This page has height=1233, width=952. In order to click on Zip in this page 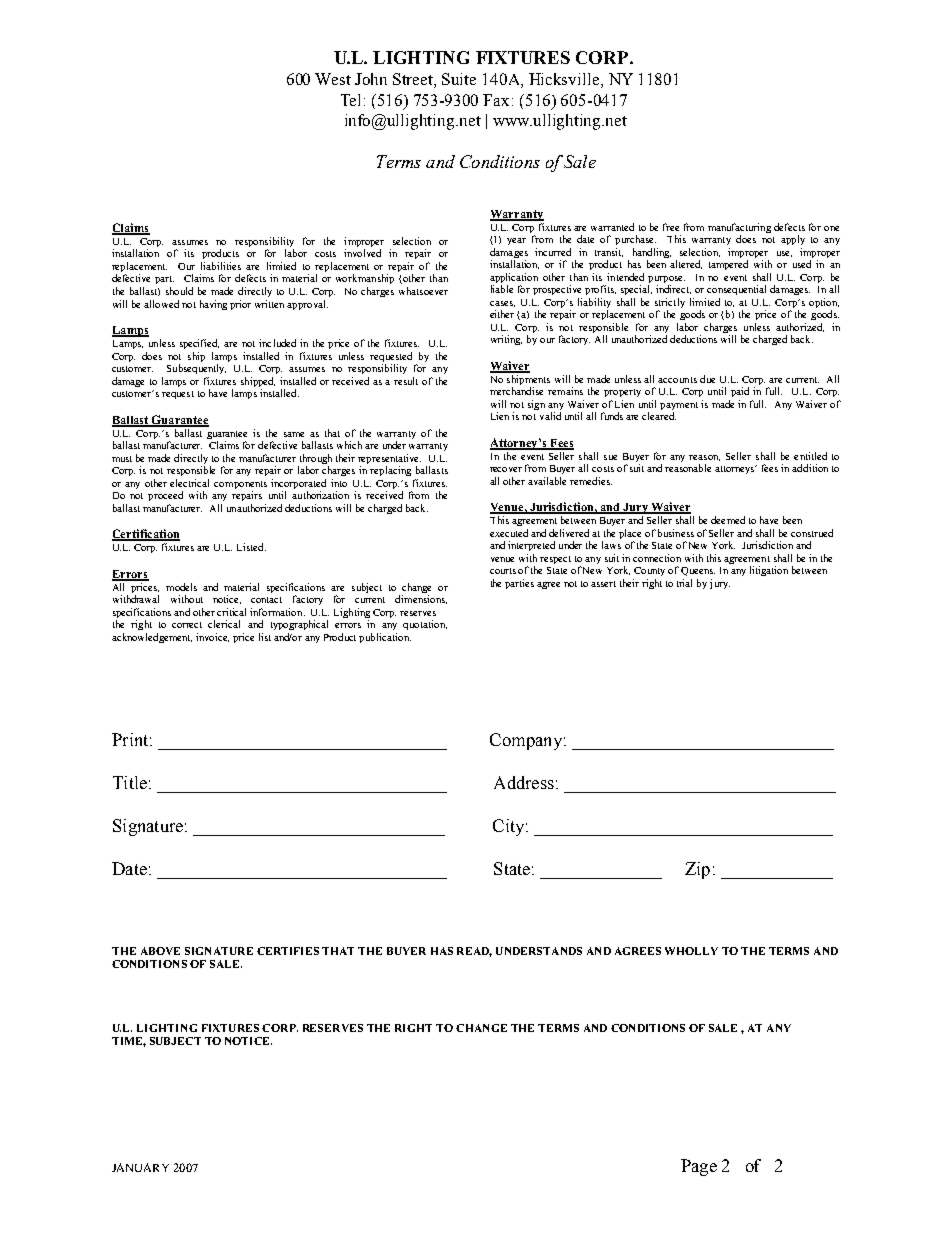, I will do `click(697, 870)`.
